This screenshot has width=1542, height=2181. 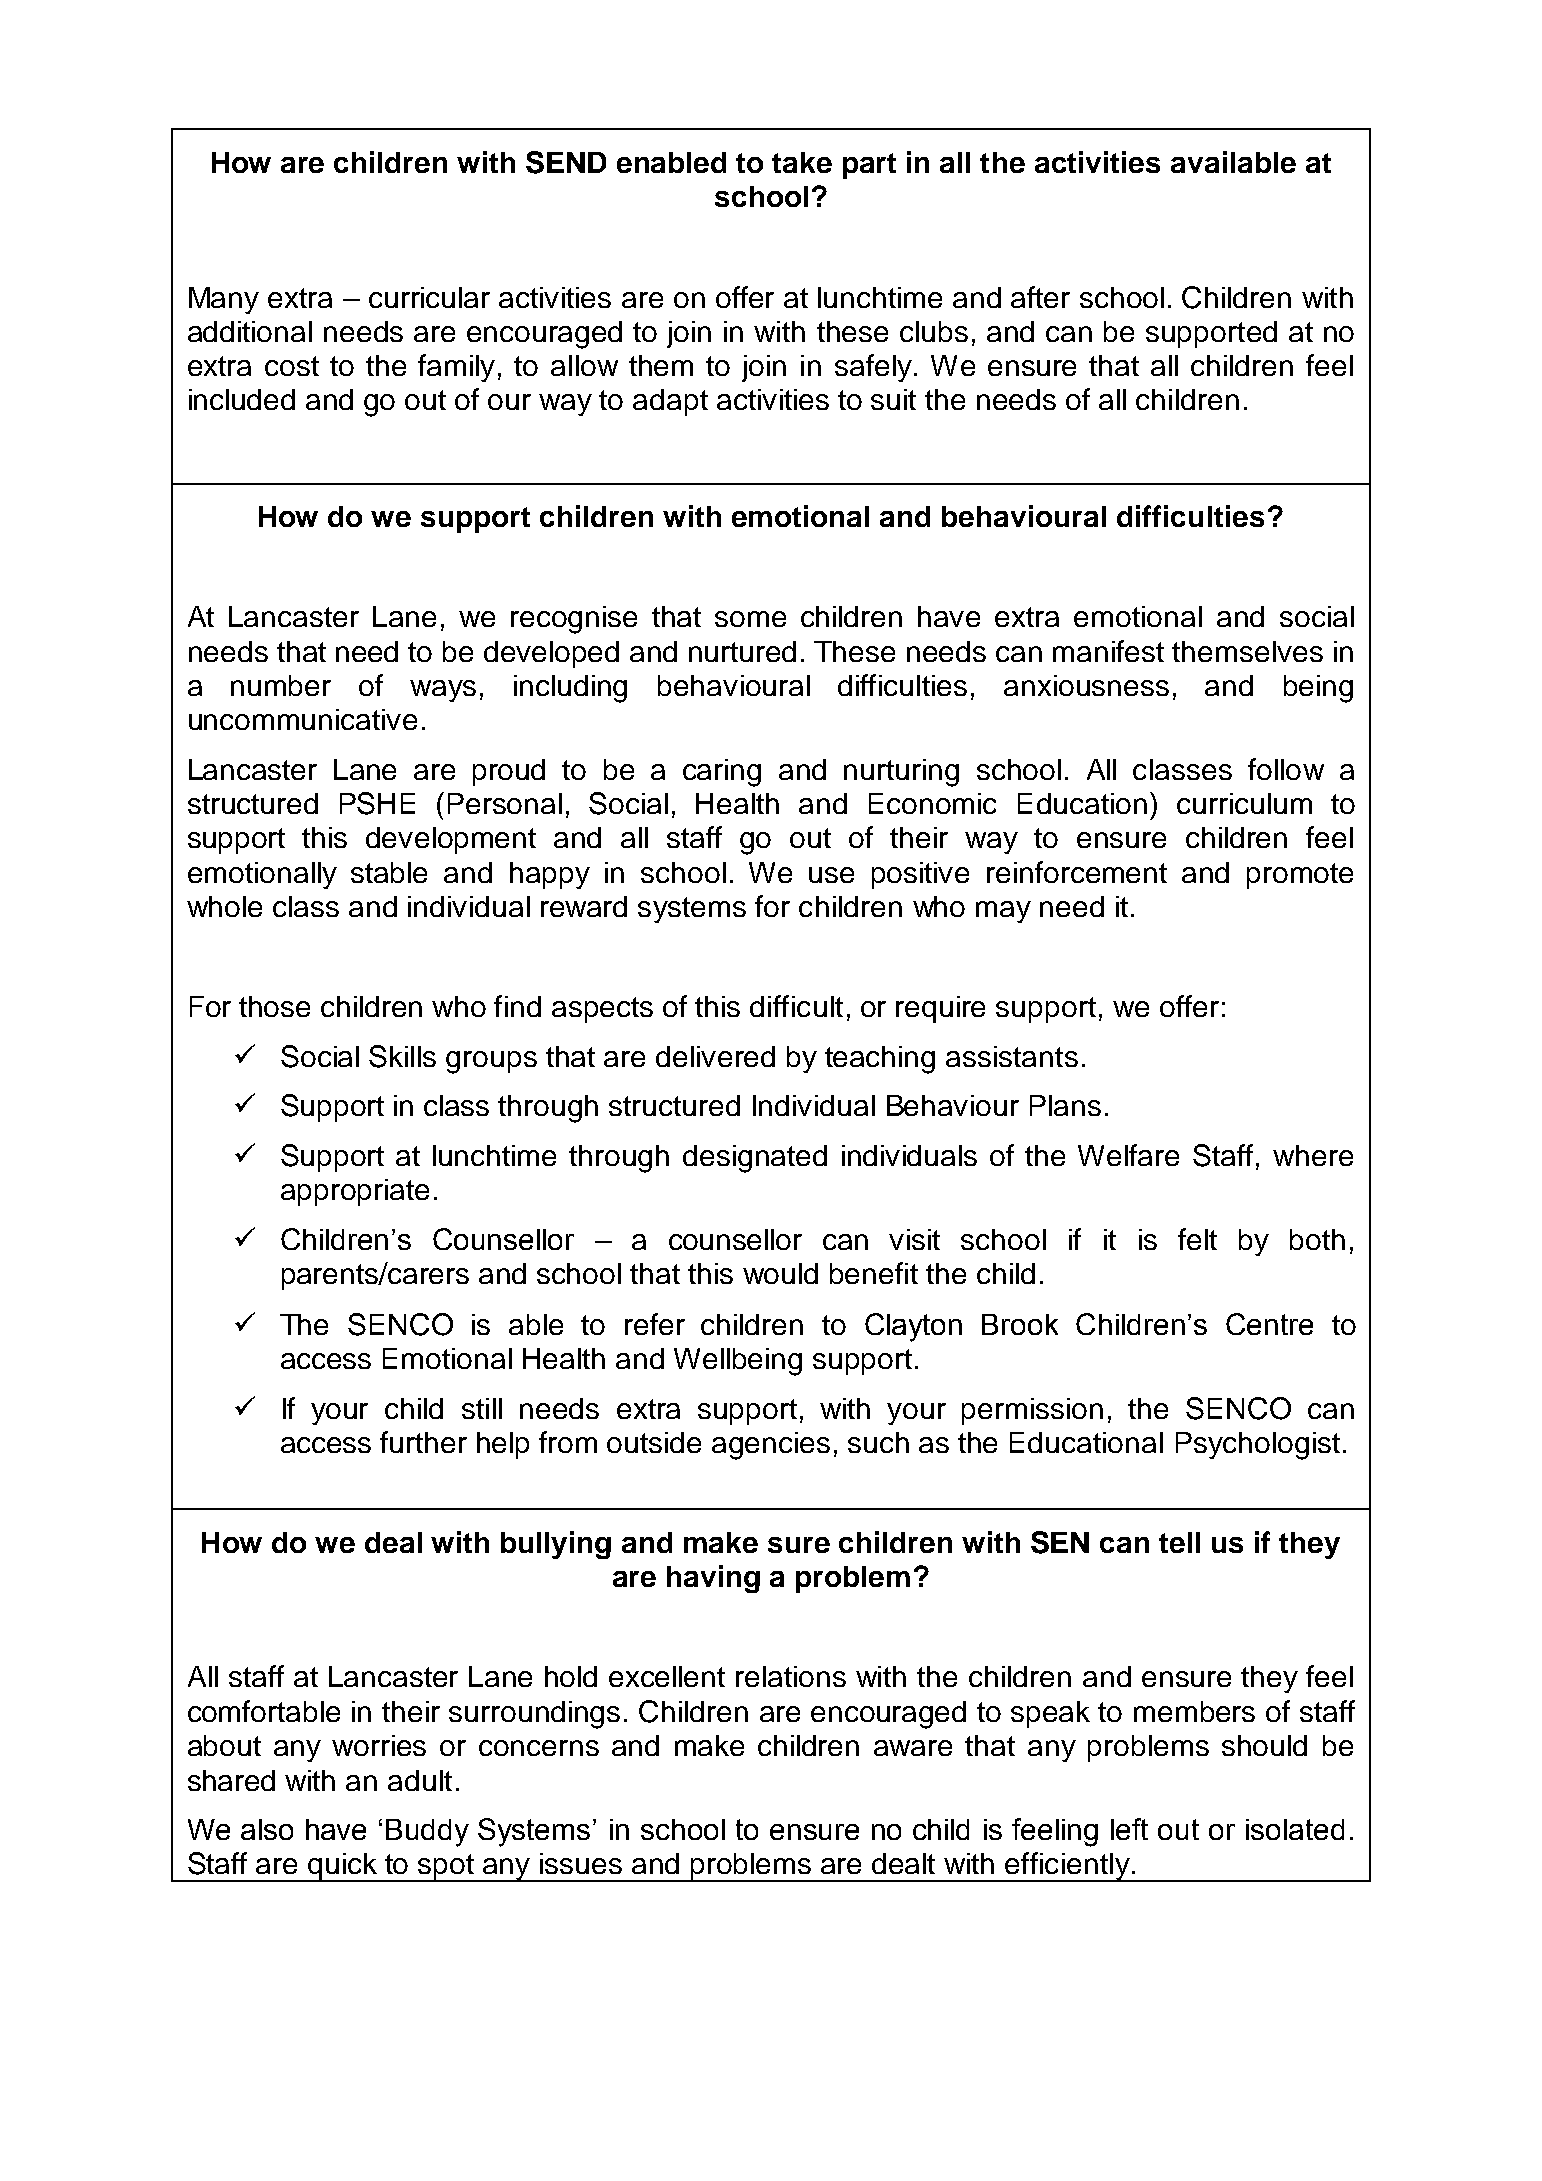 What do you see at coordinates (715, 1056) in the screenshot?
I see `delivered` at bounding box center [715, 1056].
